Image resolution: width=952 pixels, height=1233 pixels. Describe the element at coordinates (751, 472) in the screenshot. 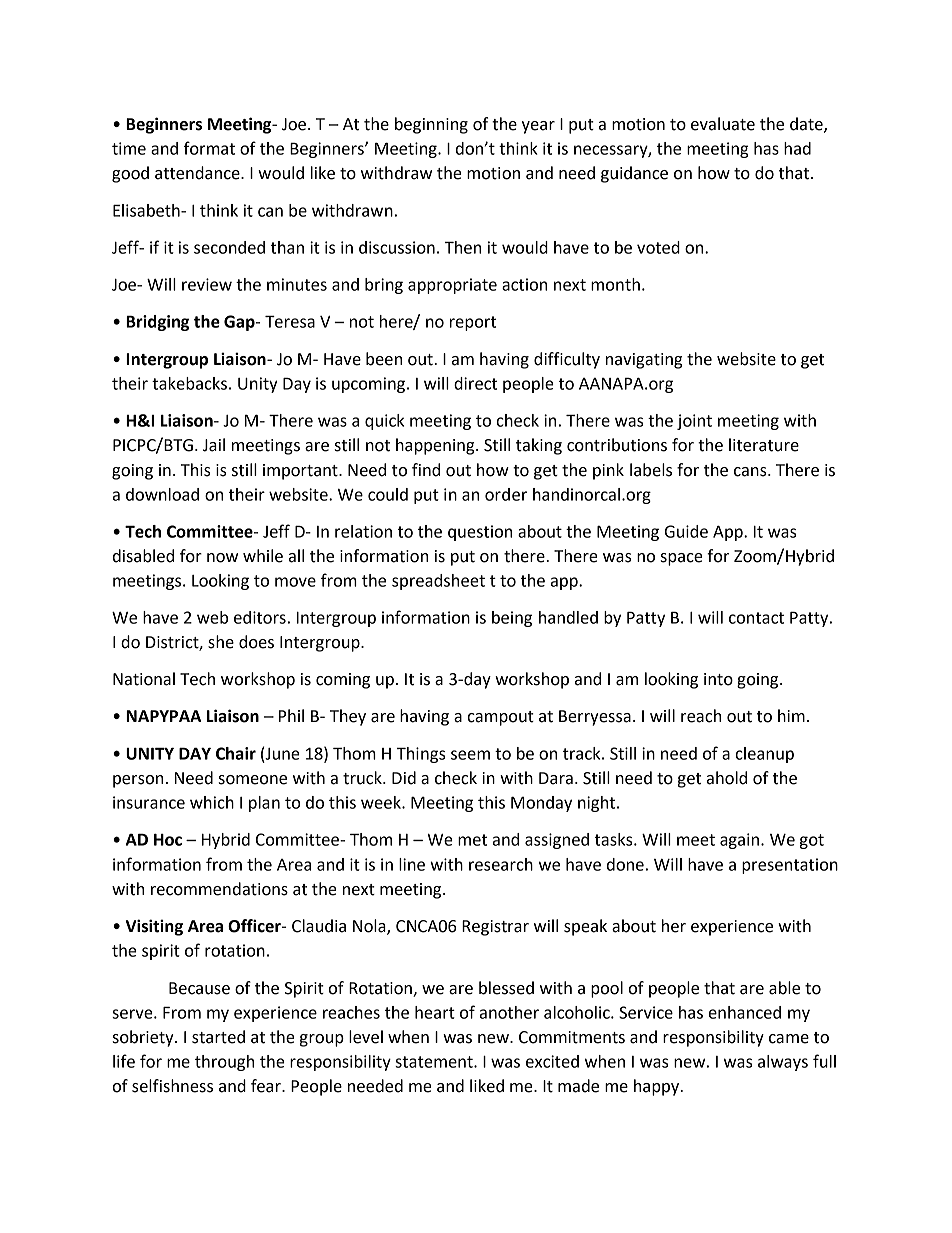

I see `cans` at that location.
